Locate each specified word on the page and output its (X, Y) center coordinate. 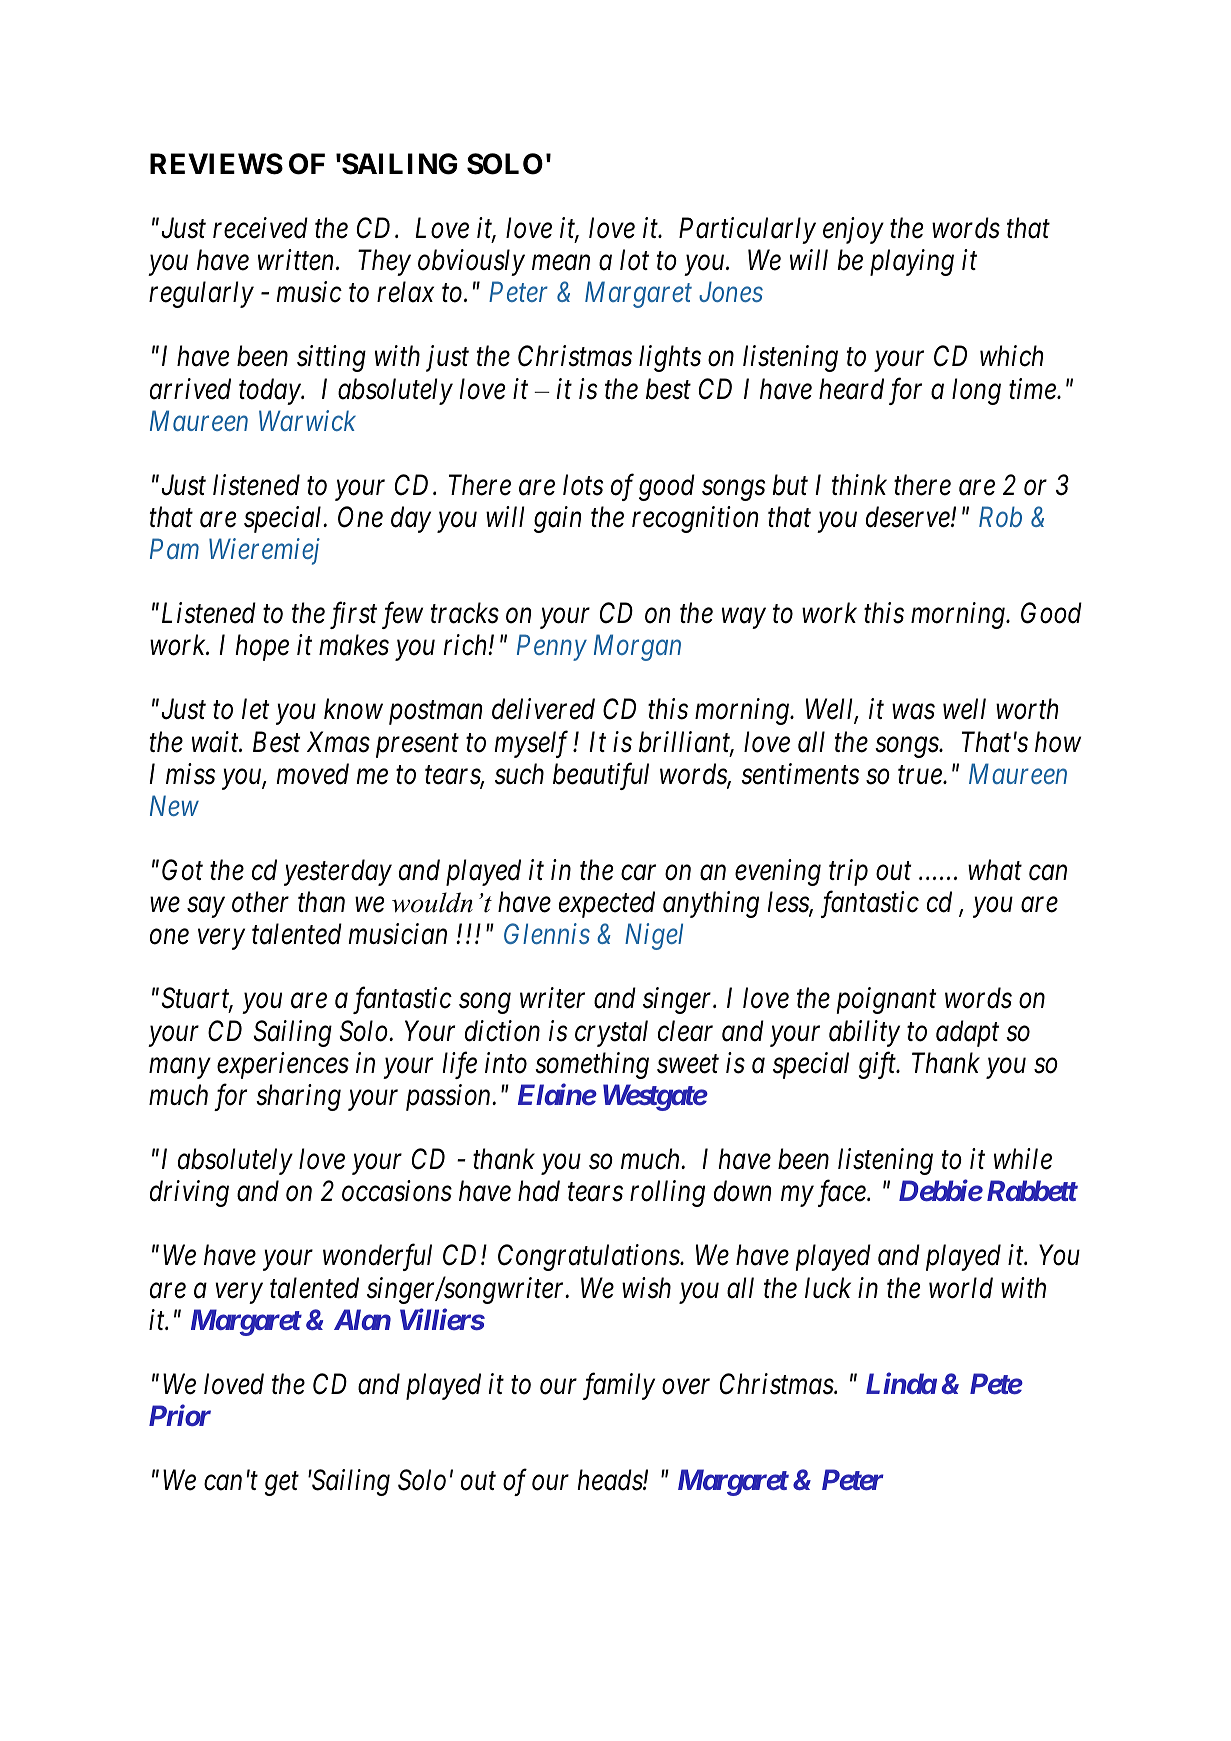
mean (561, 263)
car (638, 873)
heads (610, 1480)
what (995, 870)
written (297, 260)
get (282, 1484)
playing (912, 262)
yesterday (338, 872)
